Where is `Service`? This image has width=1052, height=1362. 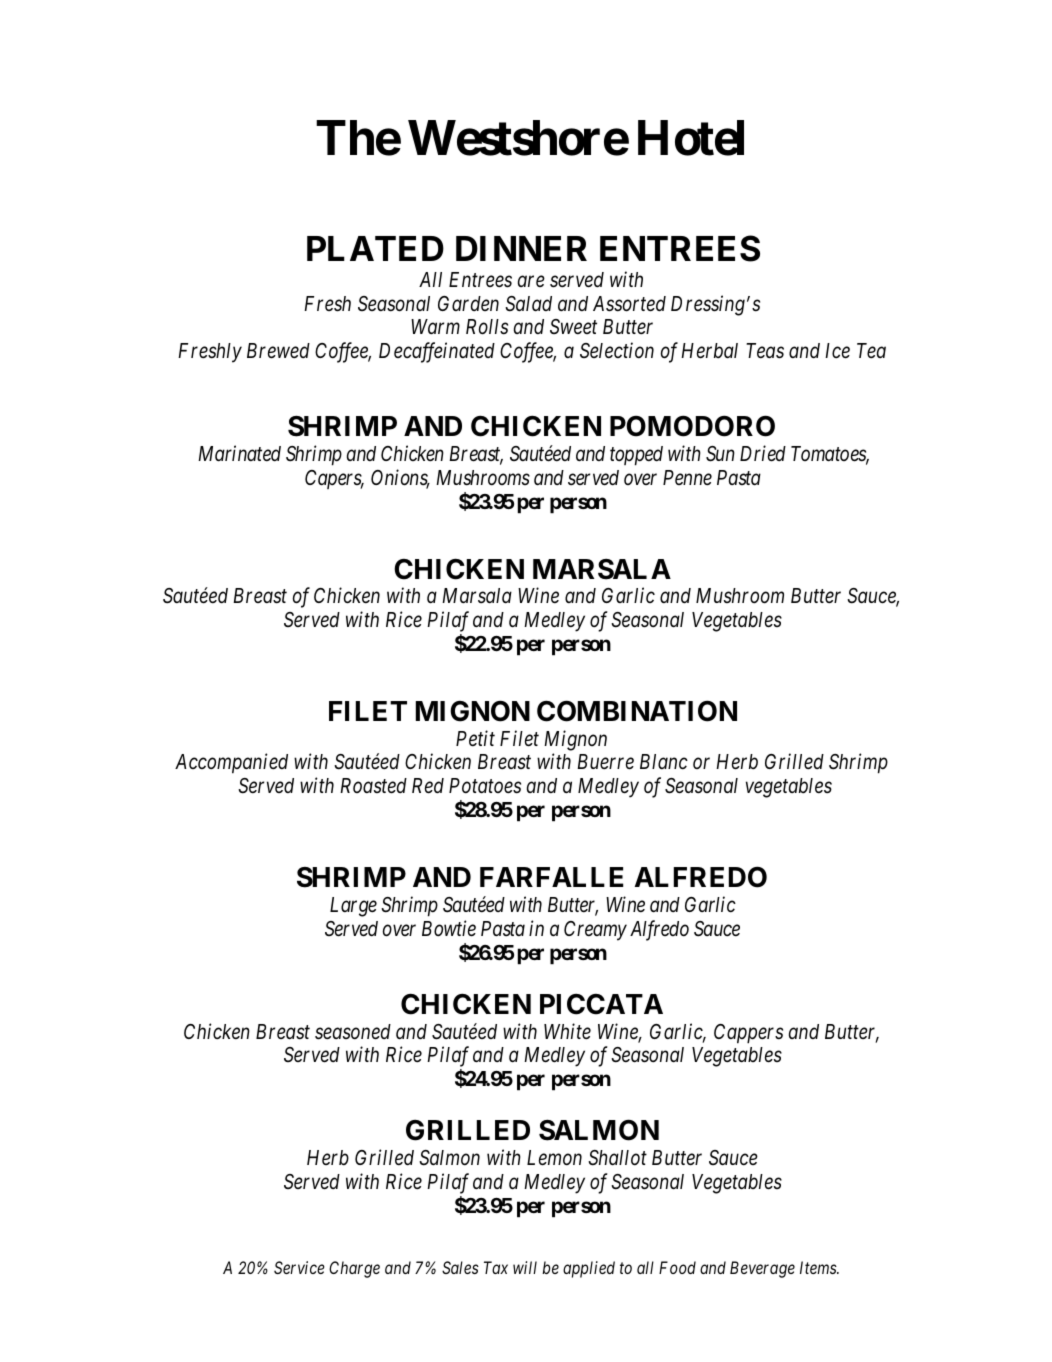 Service is located at coordinates (299, 1267).
